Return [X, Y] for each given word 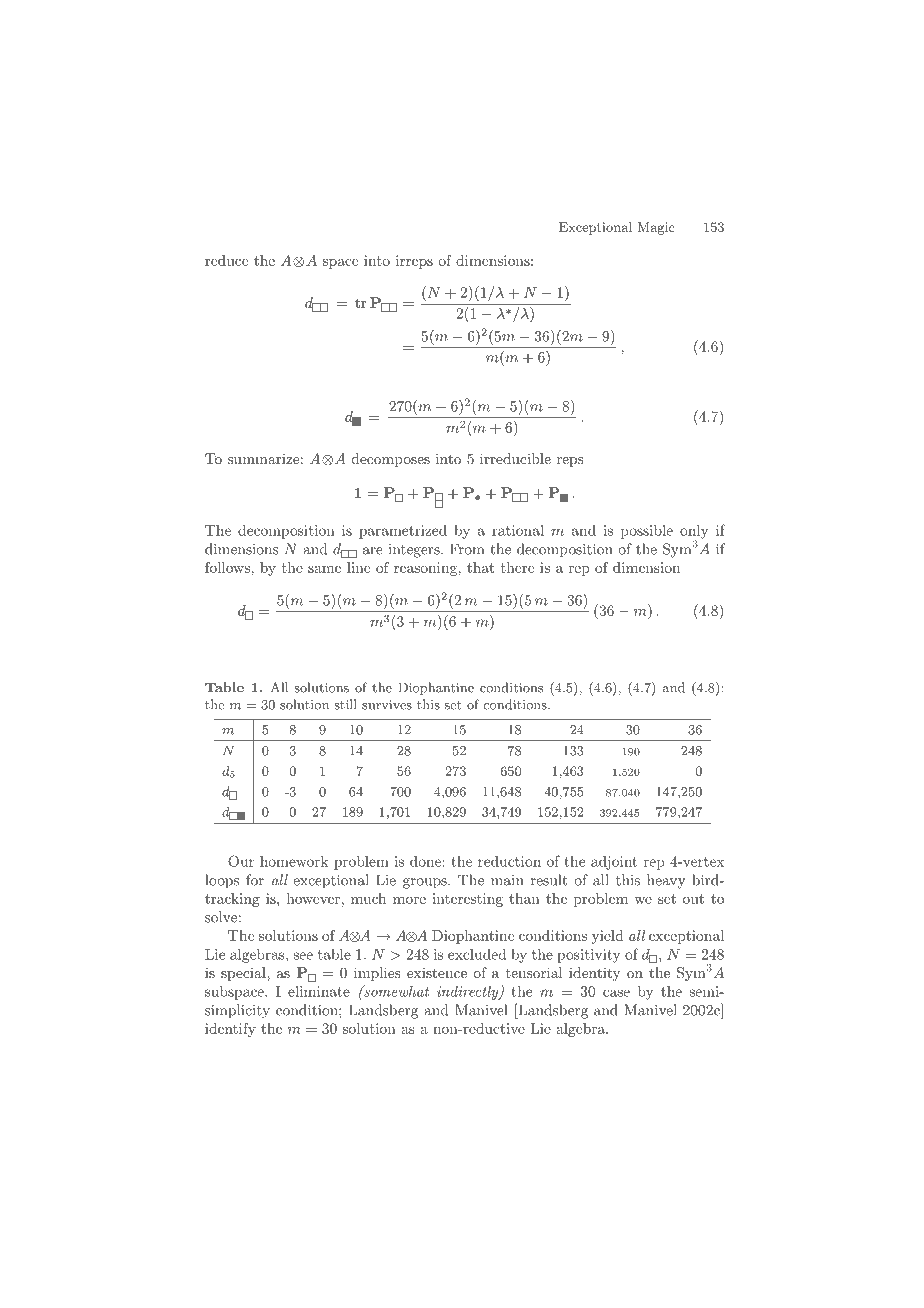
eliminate [319, 991]
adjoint [614, 863]
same [324, 569]
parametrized [403, 532]
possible [647, 532]
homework [294, 861]
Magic [656, 228]
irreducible [515, 458]
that [480, 567]
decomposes [391, 460]
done [425, 861]
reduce [226, 260]
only [694, 533]
